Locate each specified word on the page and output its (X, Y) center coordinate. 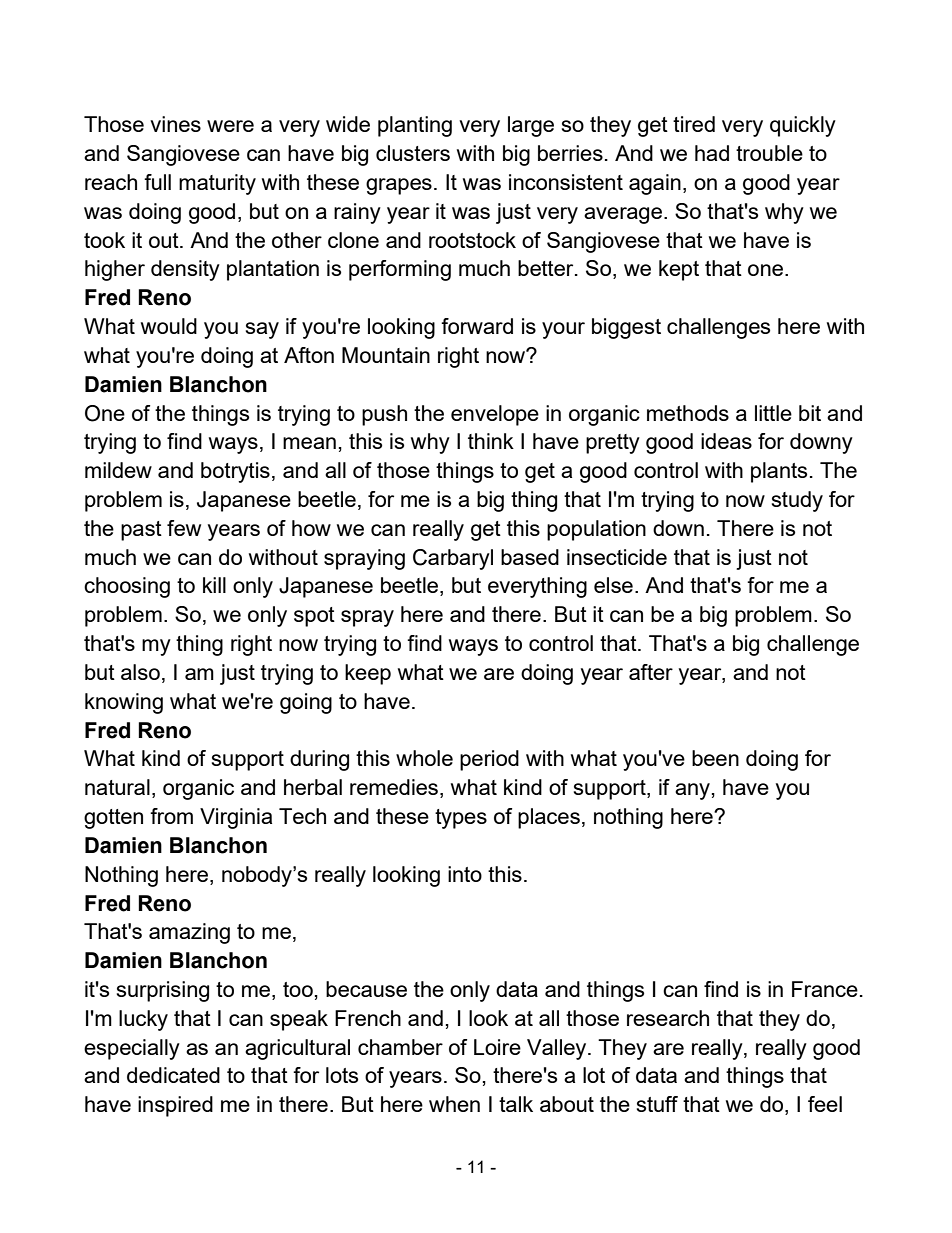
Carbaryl (453, 559)
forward (477, 326)
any (692, 791)
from (171, 816)
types (461, 819)
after (651, 672)
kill (214, 585)
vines (175, 124)
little (773, 413)
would (169, 326)
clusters (413, 153)
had (712, 153)
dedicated (173, 1075)
